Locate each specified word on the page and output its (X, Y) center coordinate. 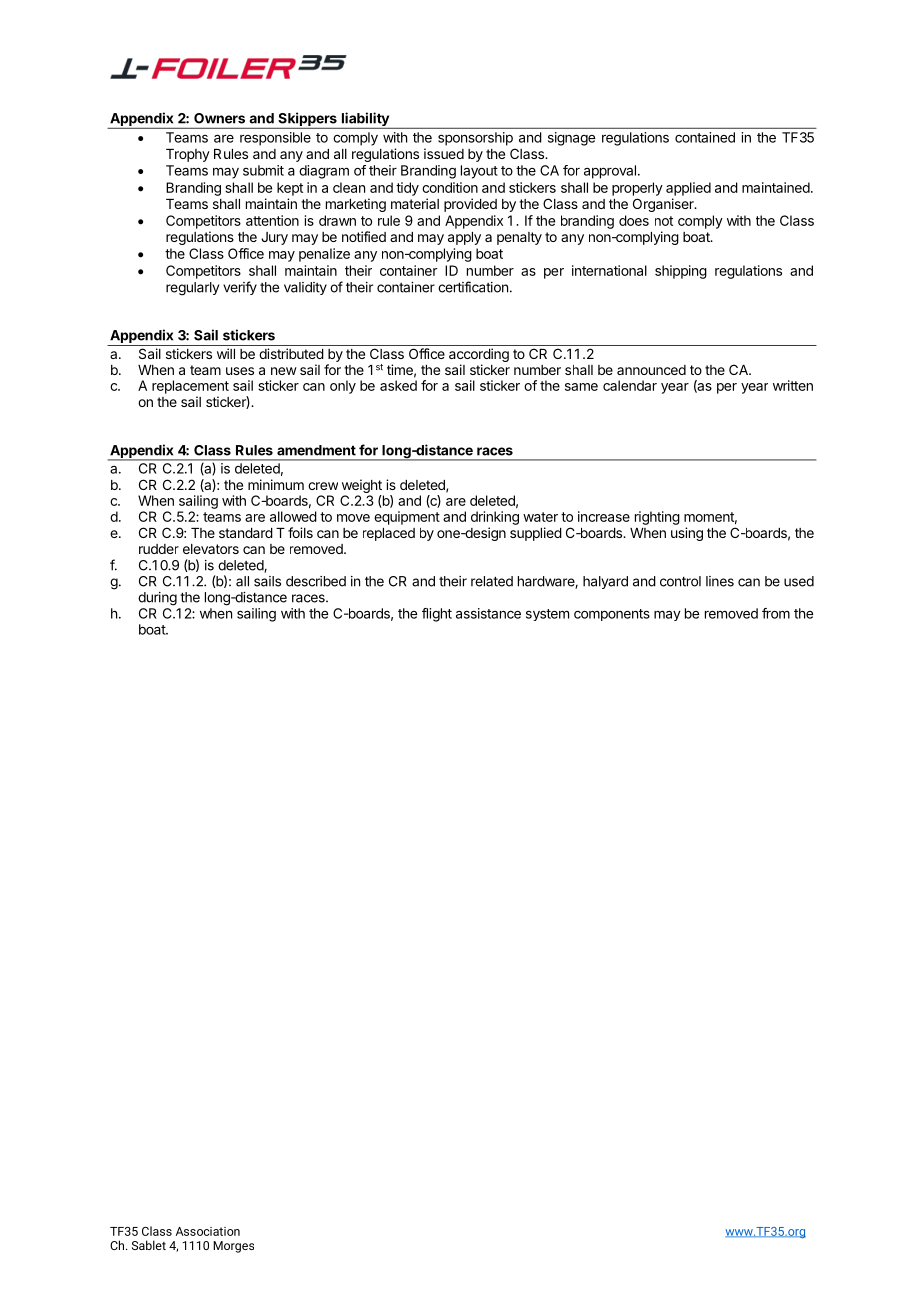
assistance (488, 613)
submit (263, 170)
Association (208, 1231)
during (157, 599)
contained (705, 137)
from (776, 613)
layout (479, 172)
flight (437, 615)
